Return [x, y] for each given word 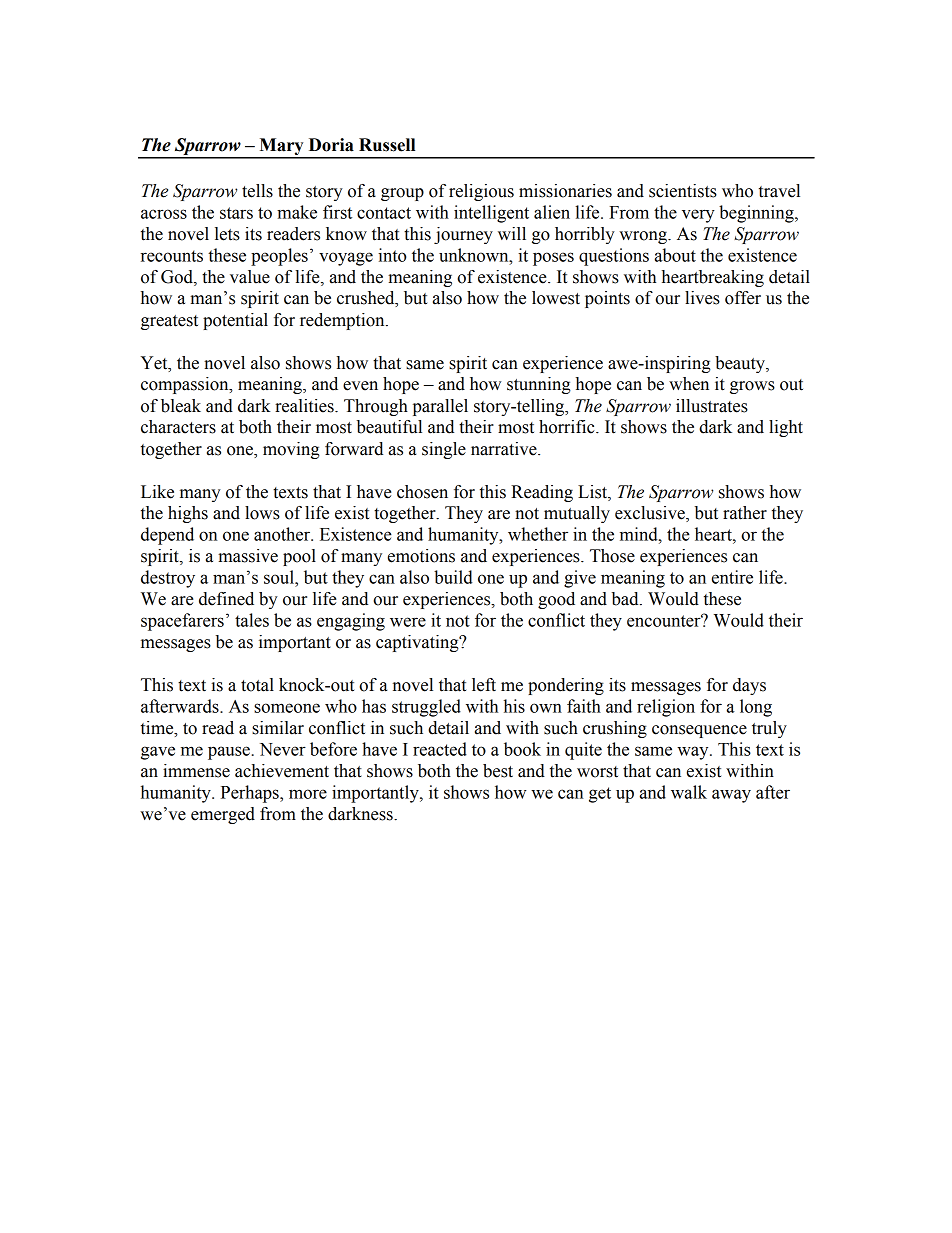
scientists [683, 191]
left [484, 685]
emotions [421, 556]
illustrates [712, 406]
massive [248, 556]
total [257, 685]
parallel [440, 407]
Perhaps [251, 794]
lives [702, 298]
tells [257, 191]
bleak [181, 406]
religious [481, 192]
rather [745, 513]
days [749, 686]
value [250, 277]
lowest [556, 298]
